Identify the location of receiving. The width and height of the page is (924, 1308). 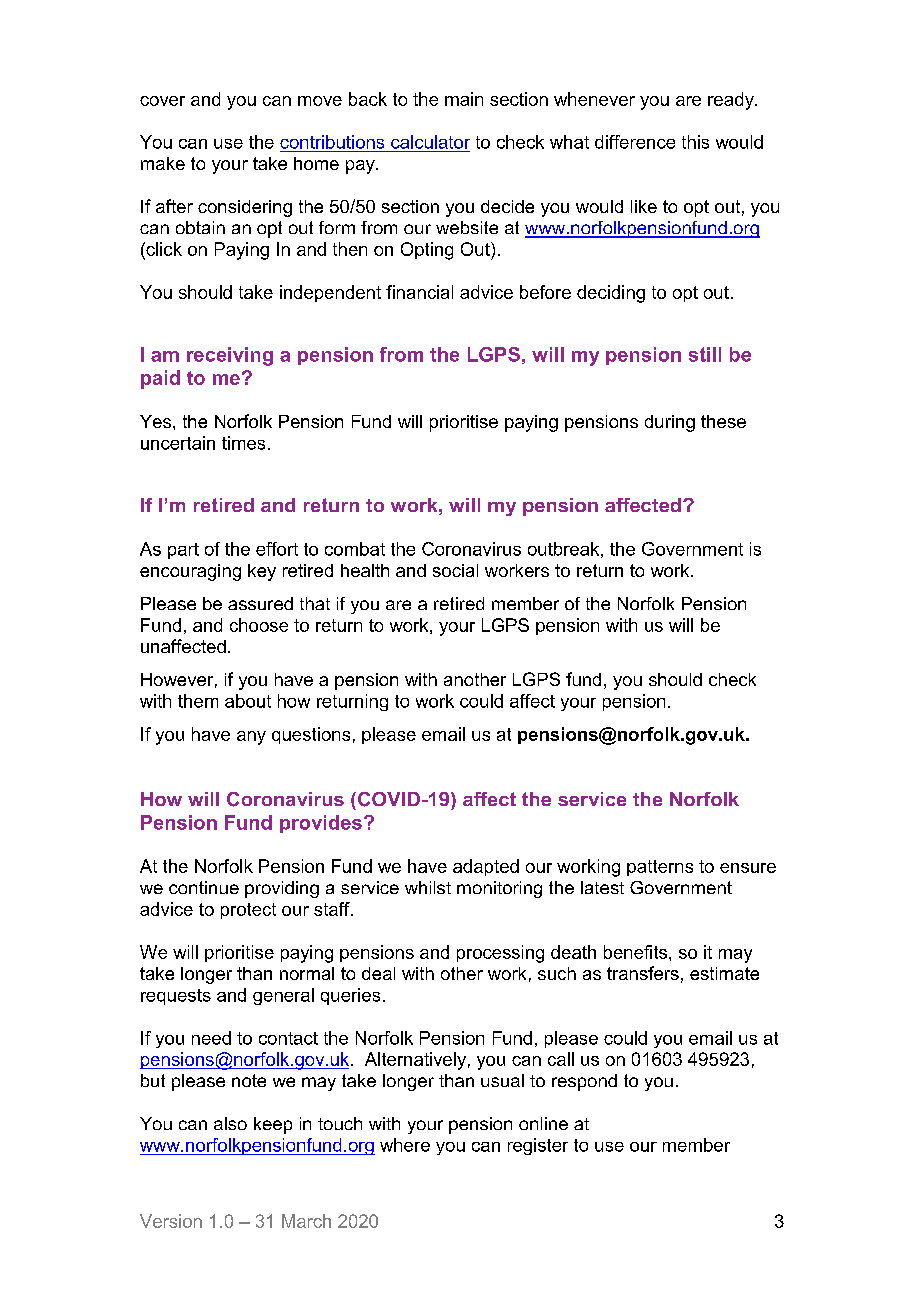
(230, 356).
